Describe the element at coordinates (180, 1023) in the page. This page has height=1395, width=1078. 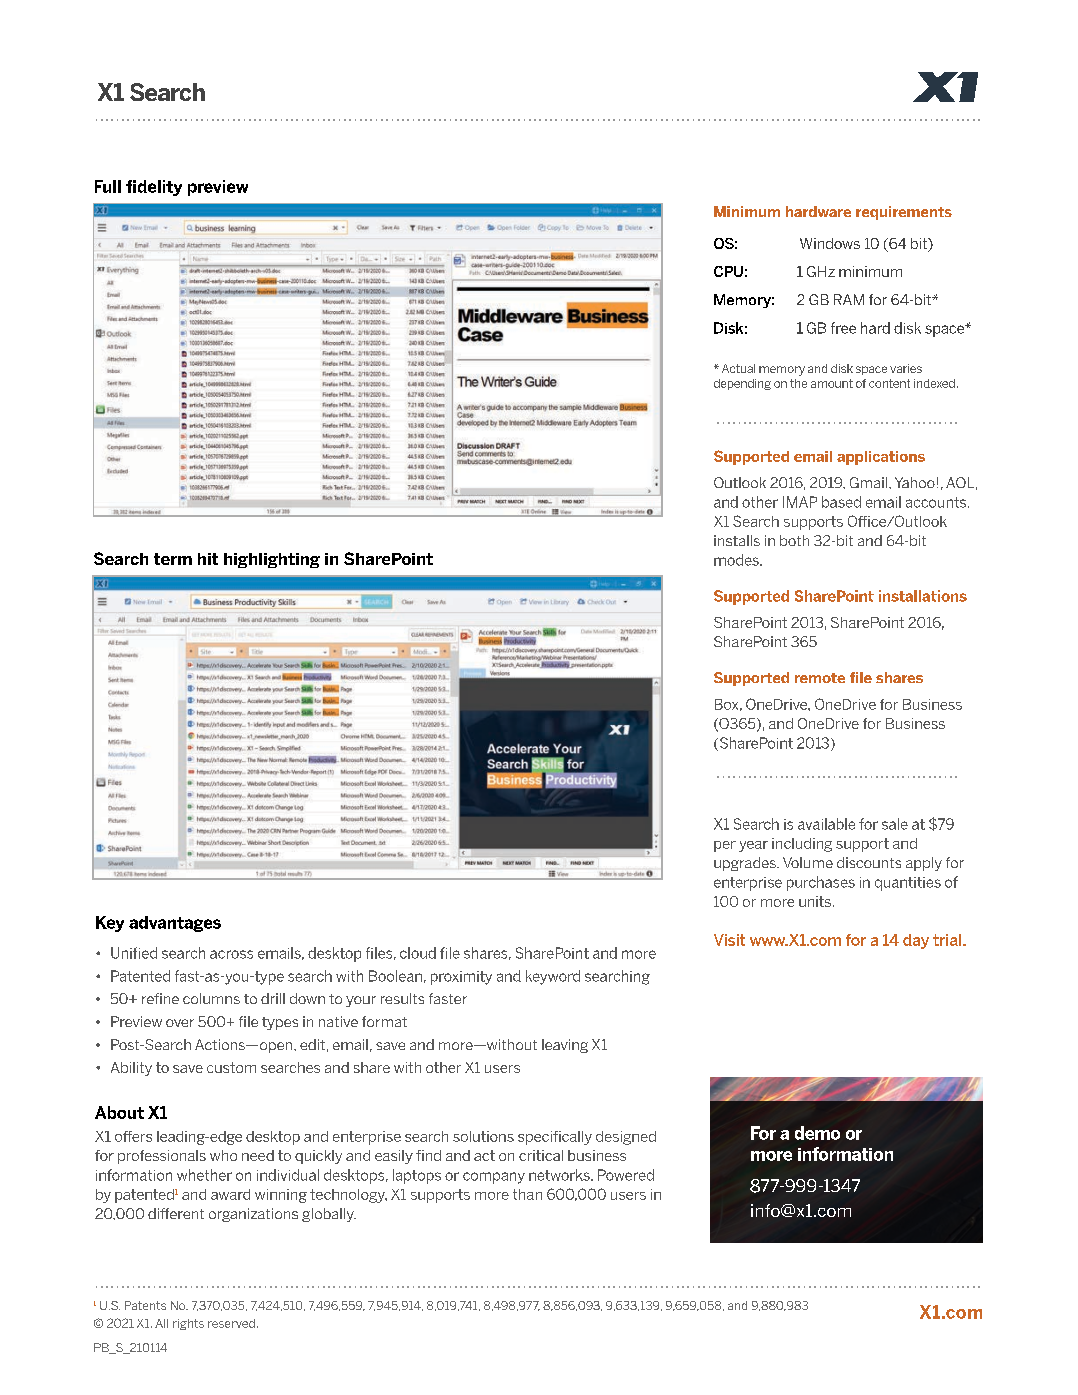
I see `over` at that location.
